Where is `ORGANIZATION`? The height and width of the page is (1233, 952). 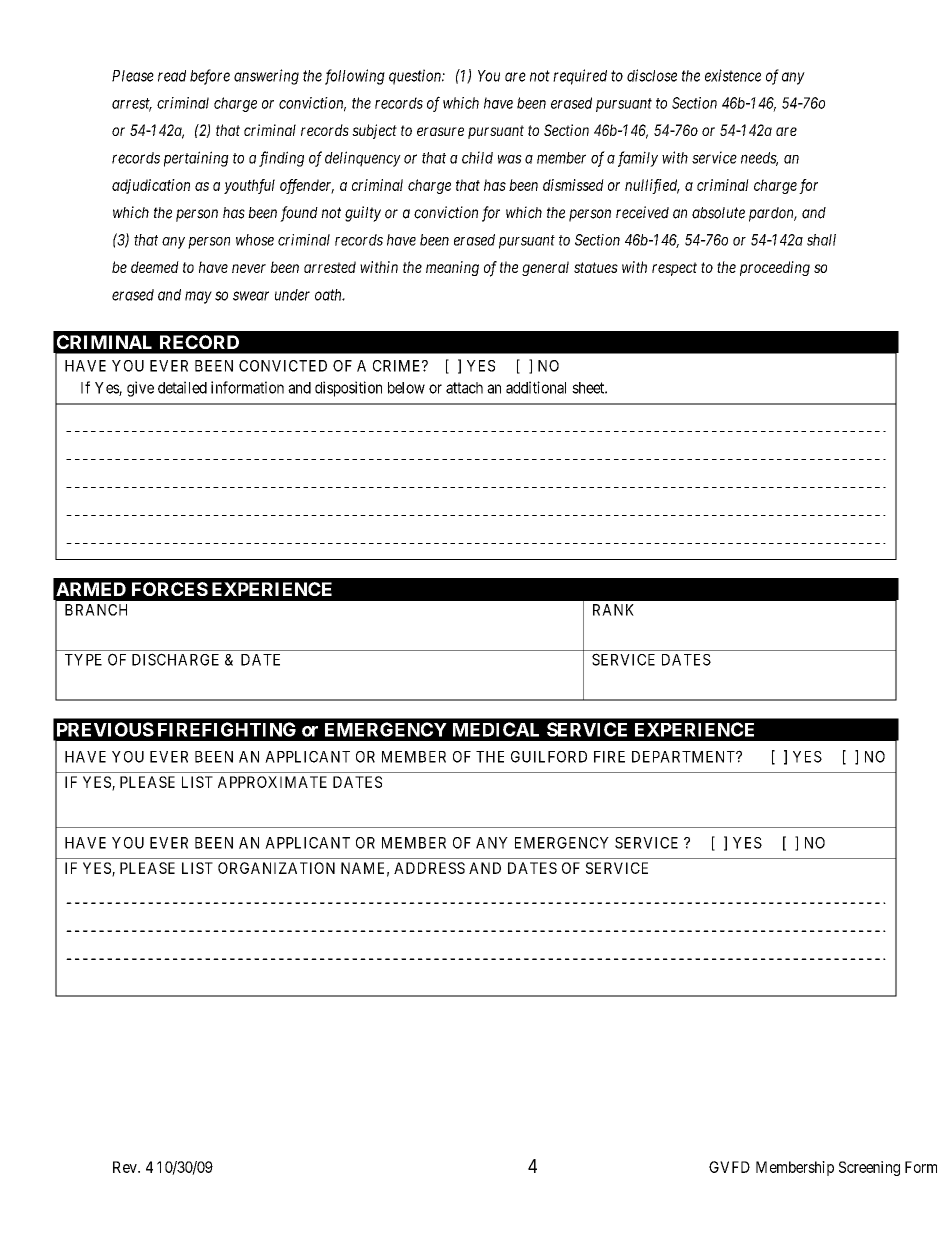
ORGANIZATION is located at coordinates (276, 868).
